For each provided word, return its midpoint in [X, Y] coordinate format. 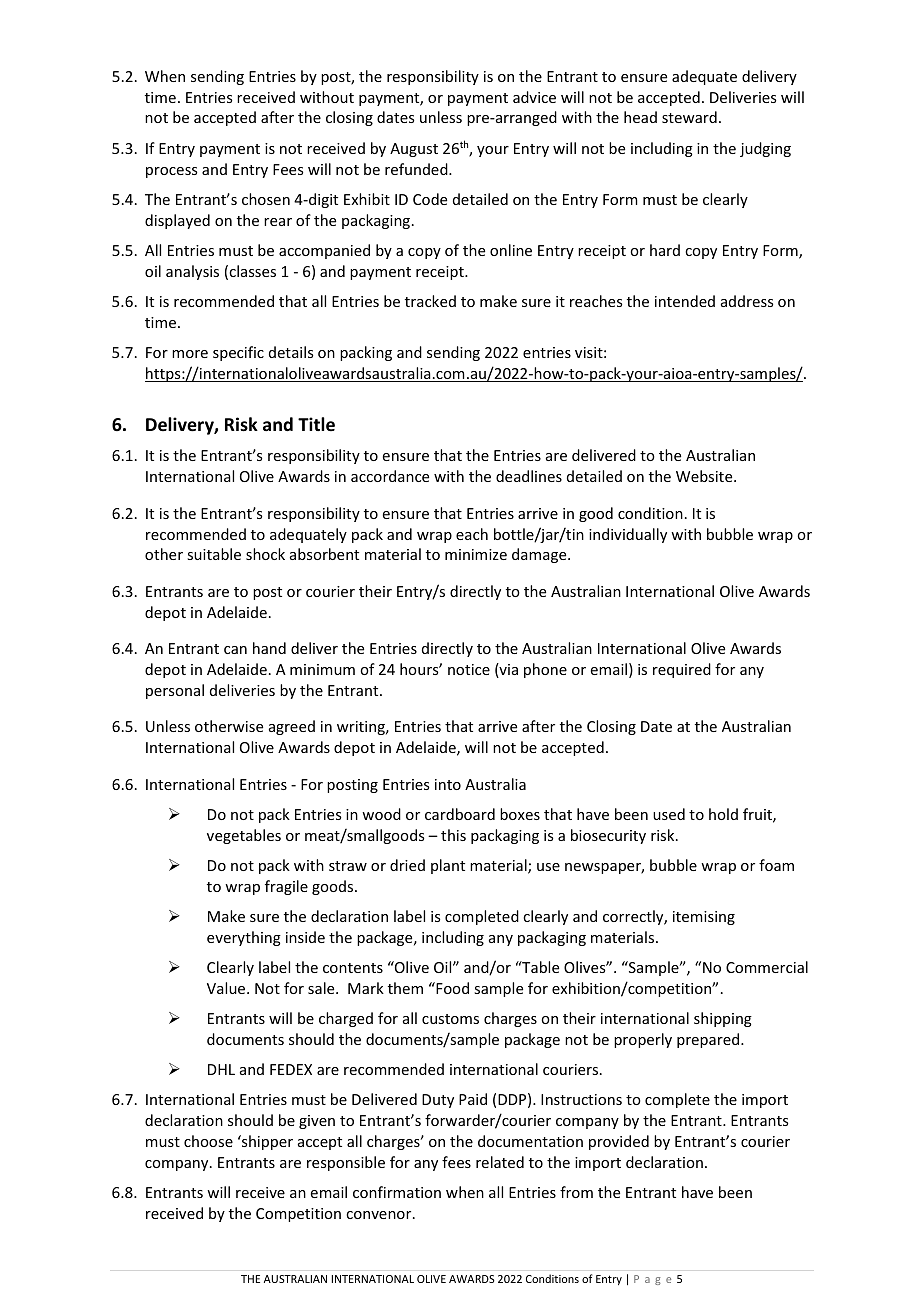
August [414, 150]
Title [316, 424]
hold [723, 814]
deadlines [529, 476]
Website [705, 476]
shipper [266, 1142]
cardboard [460, 814]
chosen [266, 199]
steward [689, 117]
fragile [286, 887]
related [500, 1162]
